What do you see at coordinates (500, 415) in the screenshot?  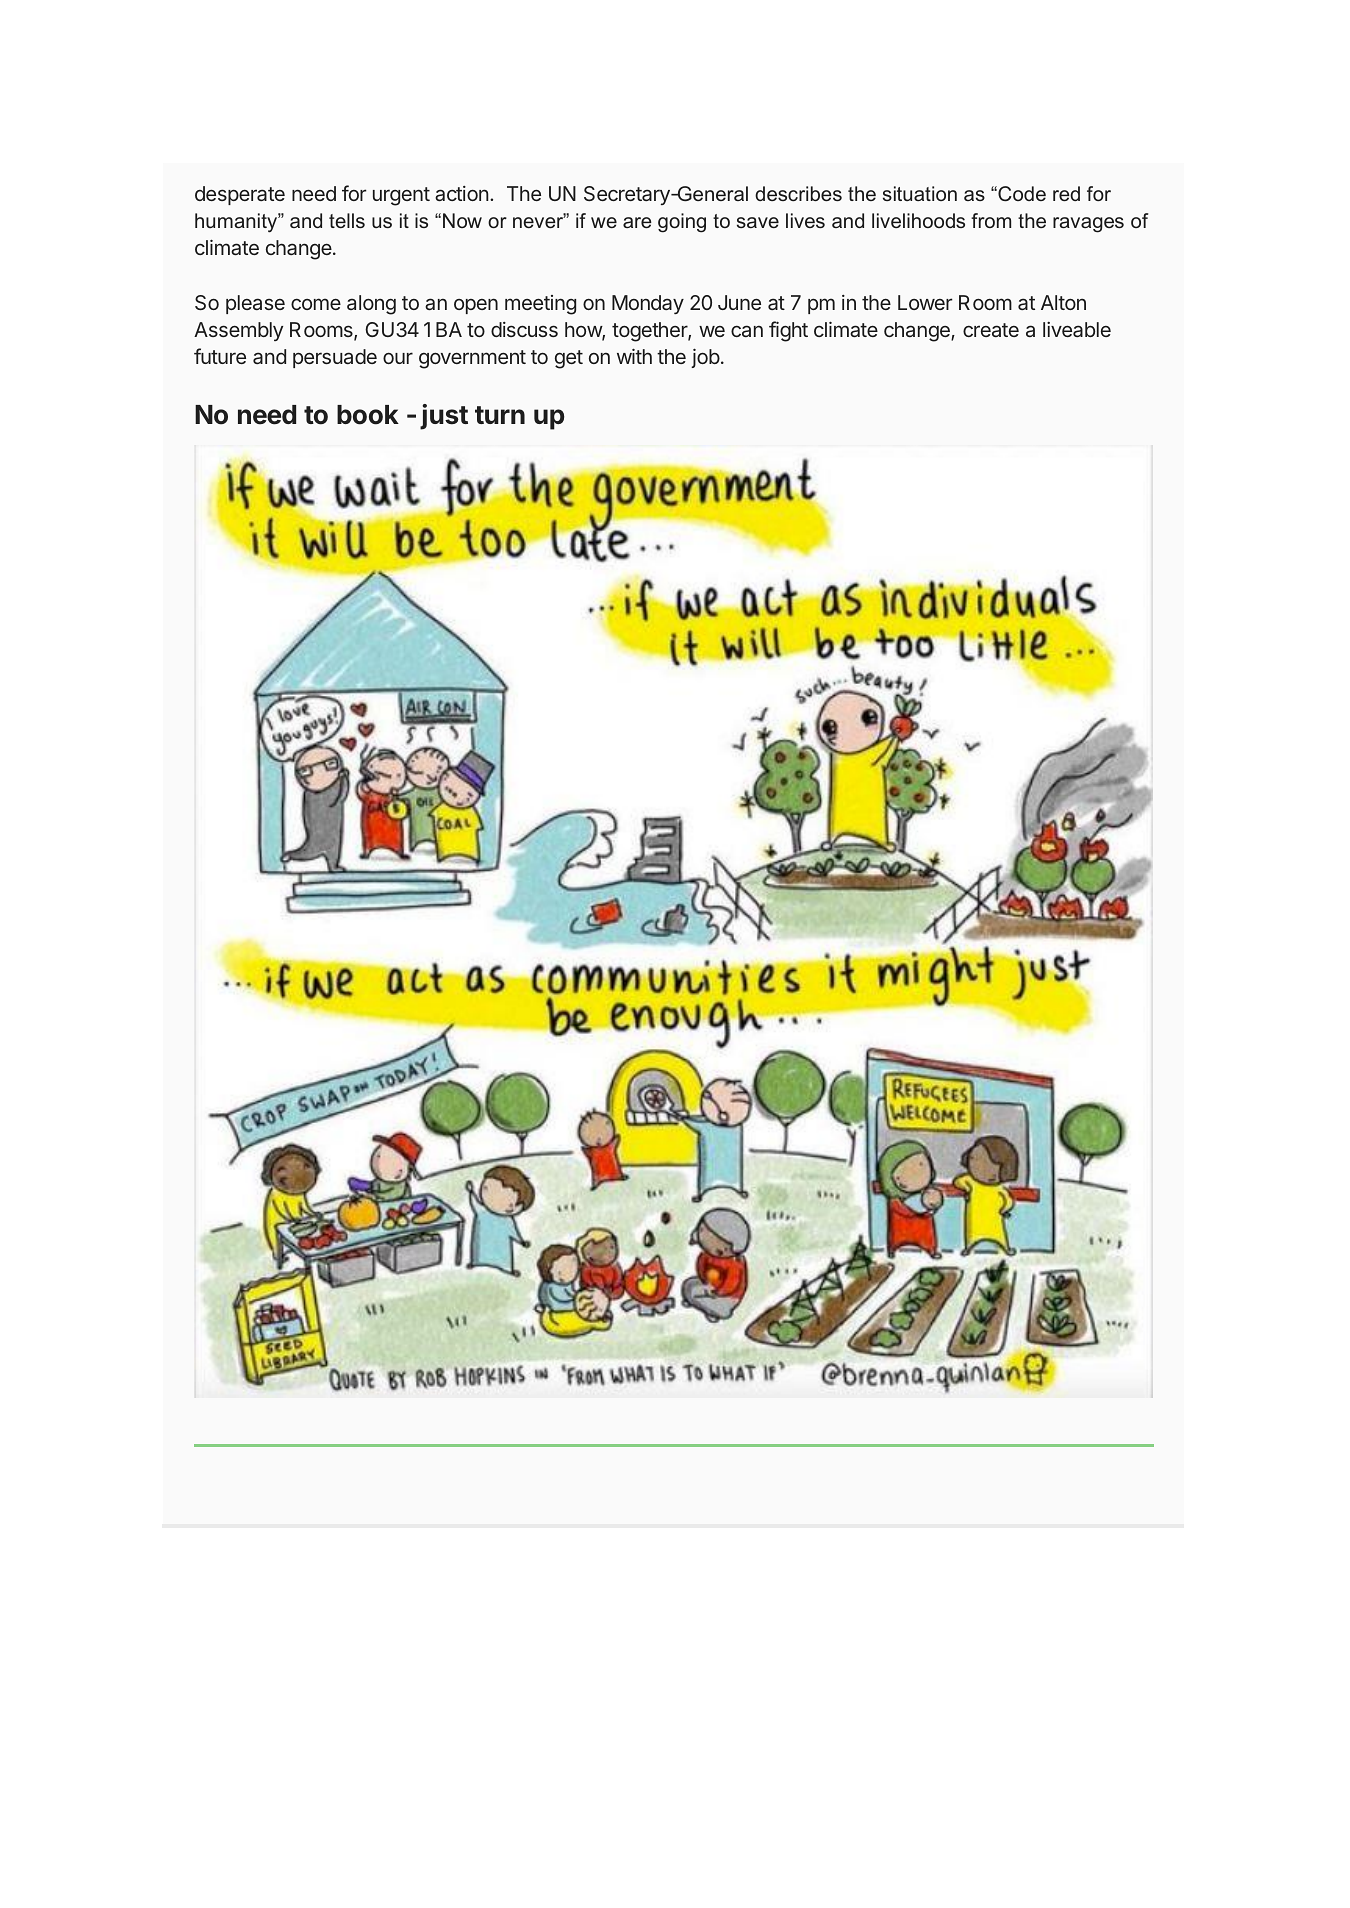 I see `turn` at bounding box center [500, 415].
